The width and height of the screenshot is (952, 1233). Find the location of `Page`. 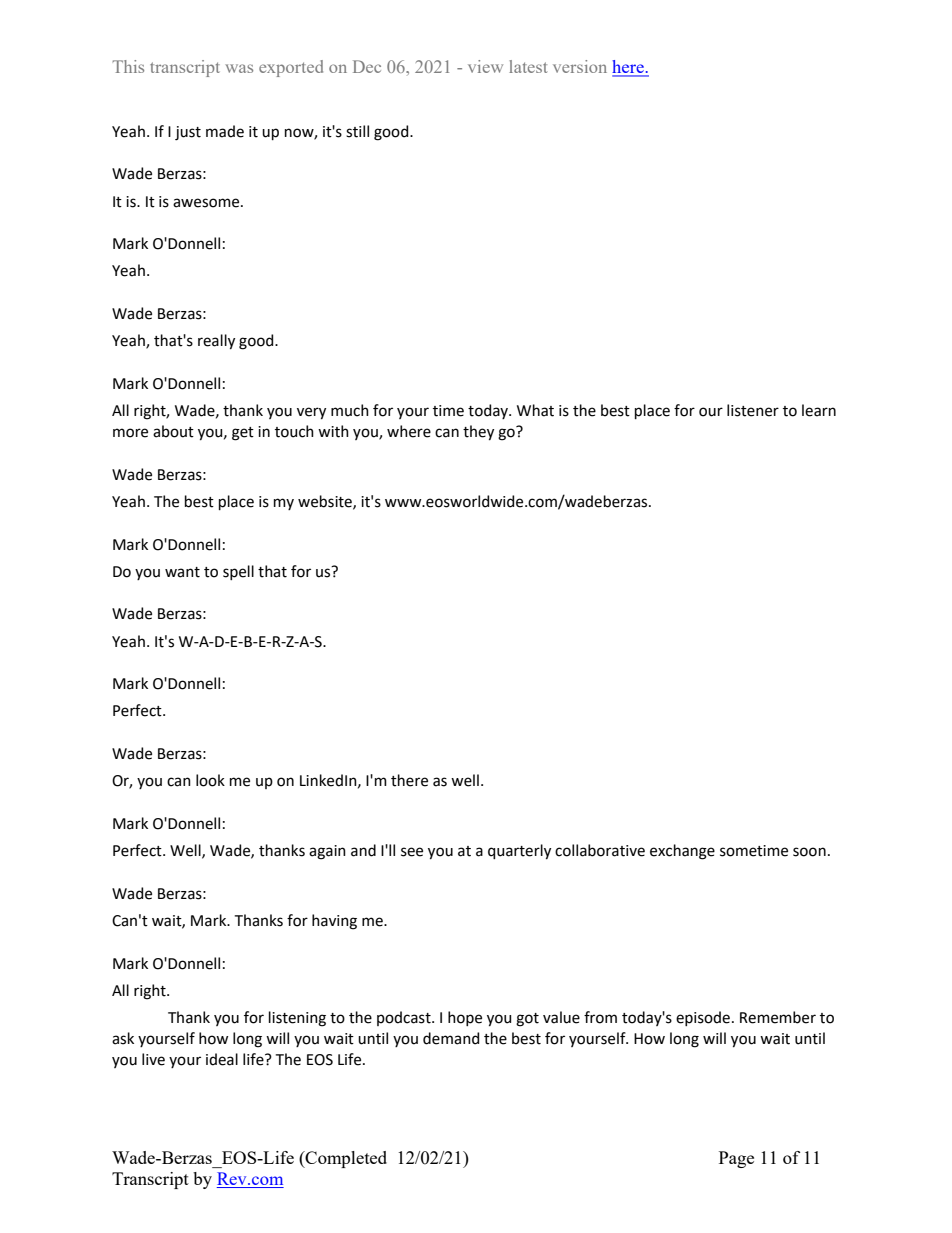

Page is located at coordinates (736, 1159).
